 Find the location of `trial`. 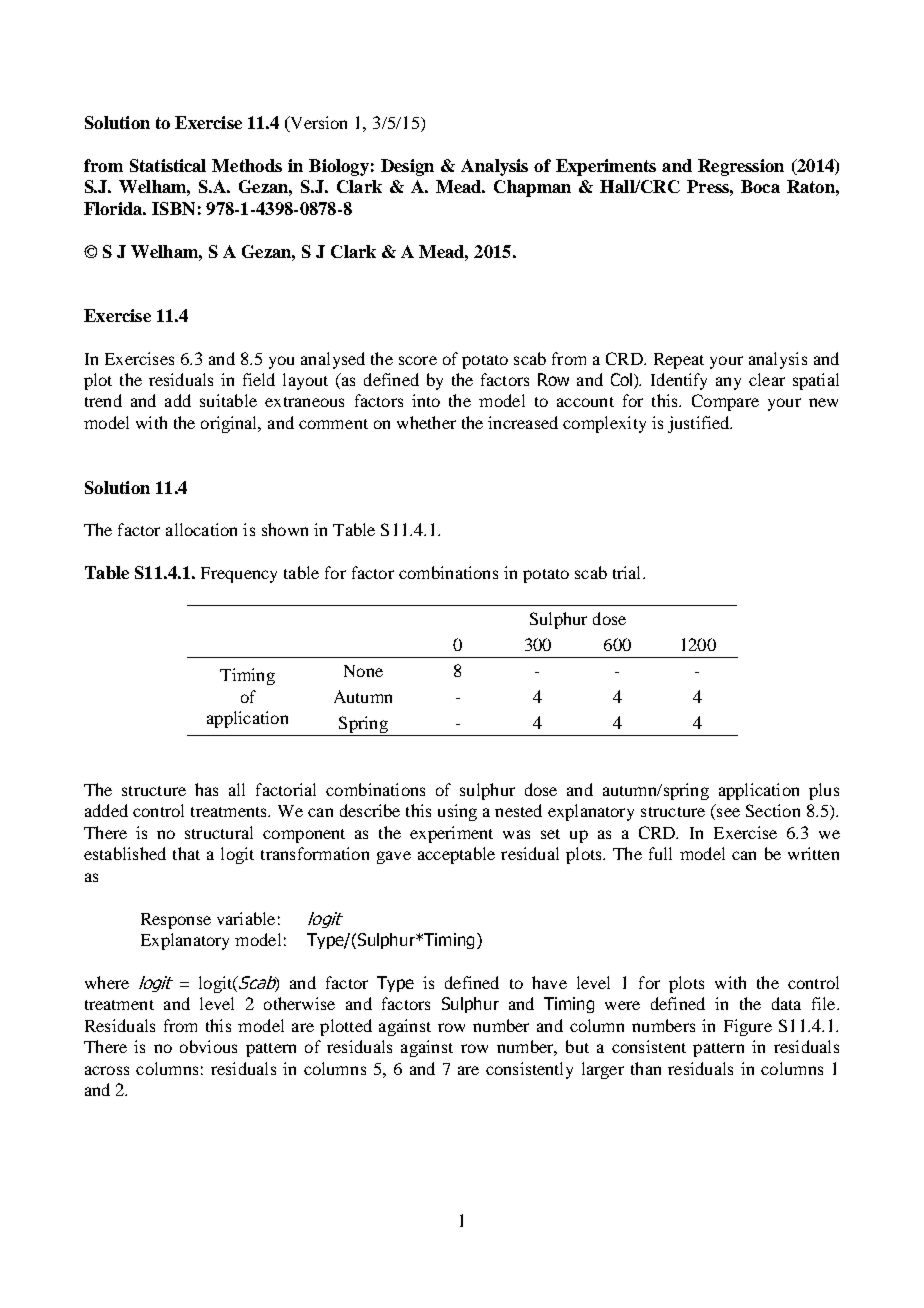

trial is located at coordinates (628, 572).
